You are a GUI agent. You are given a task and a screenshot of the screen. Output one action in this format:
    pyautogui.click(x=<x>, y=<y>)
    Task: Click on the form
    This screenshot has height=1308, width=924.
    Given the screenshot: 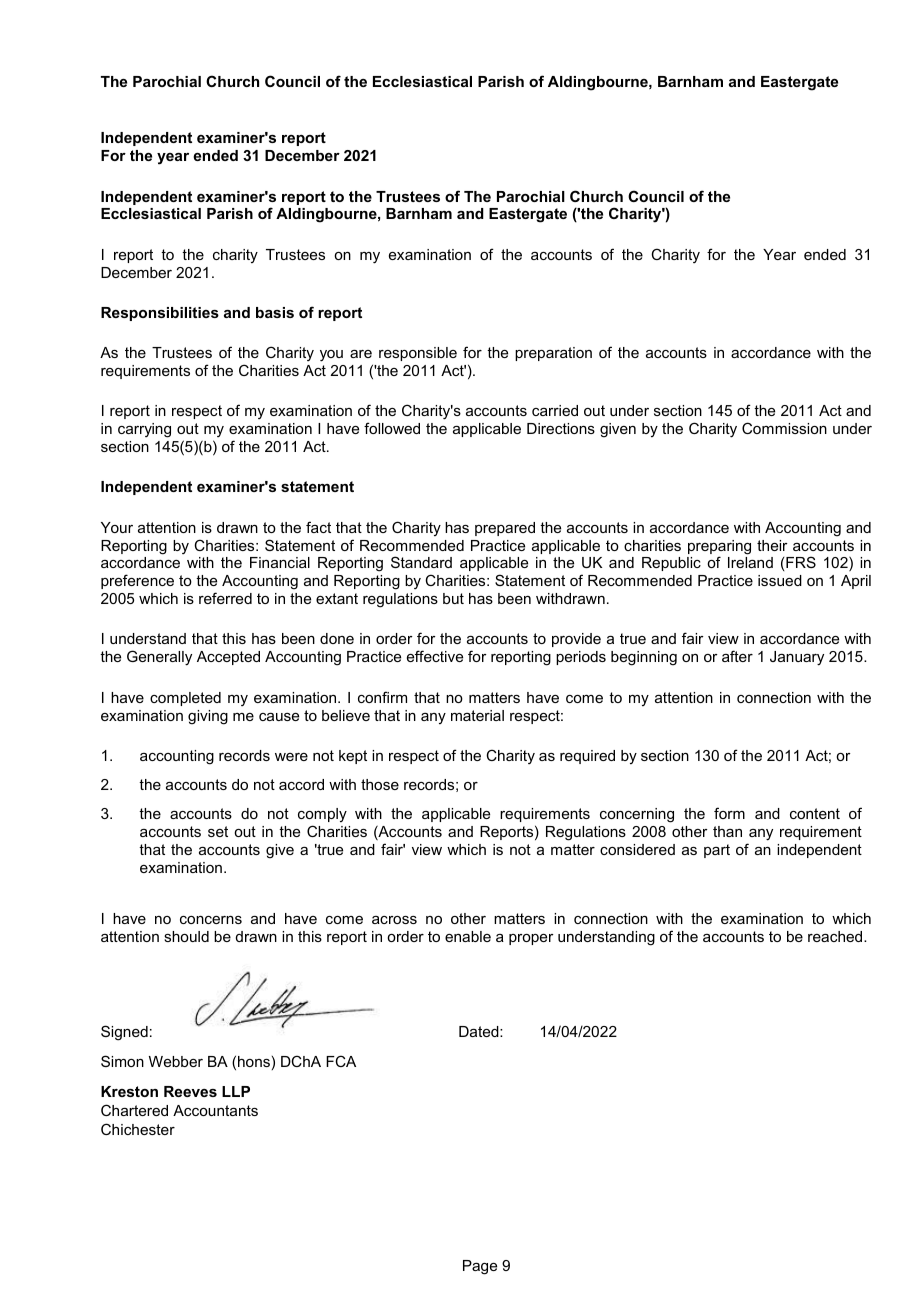 What is the action you would take?
    pyautogui.click(x=729, y=813)
